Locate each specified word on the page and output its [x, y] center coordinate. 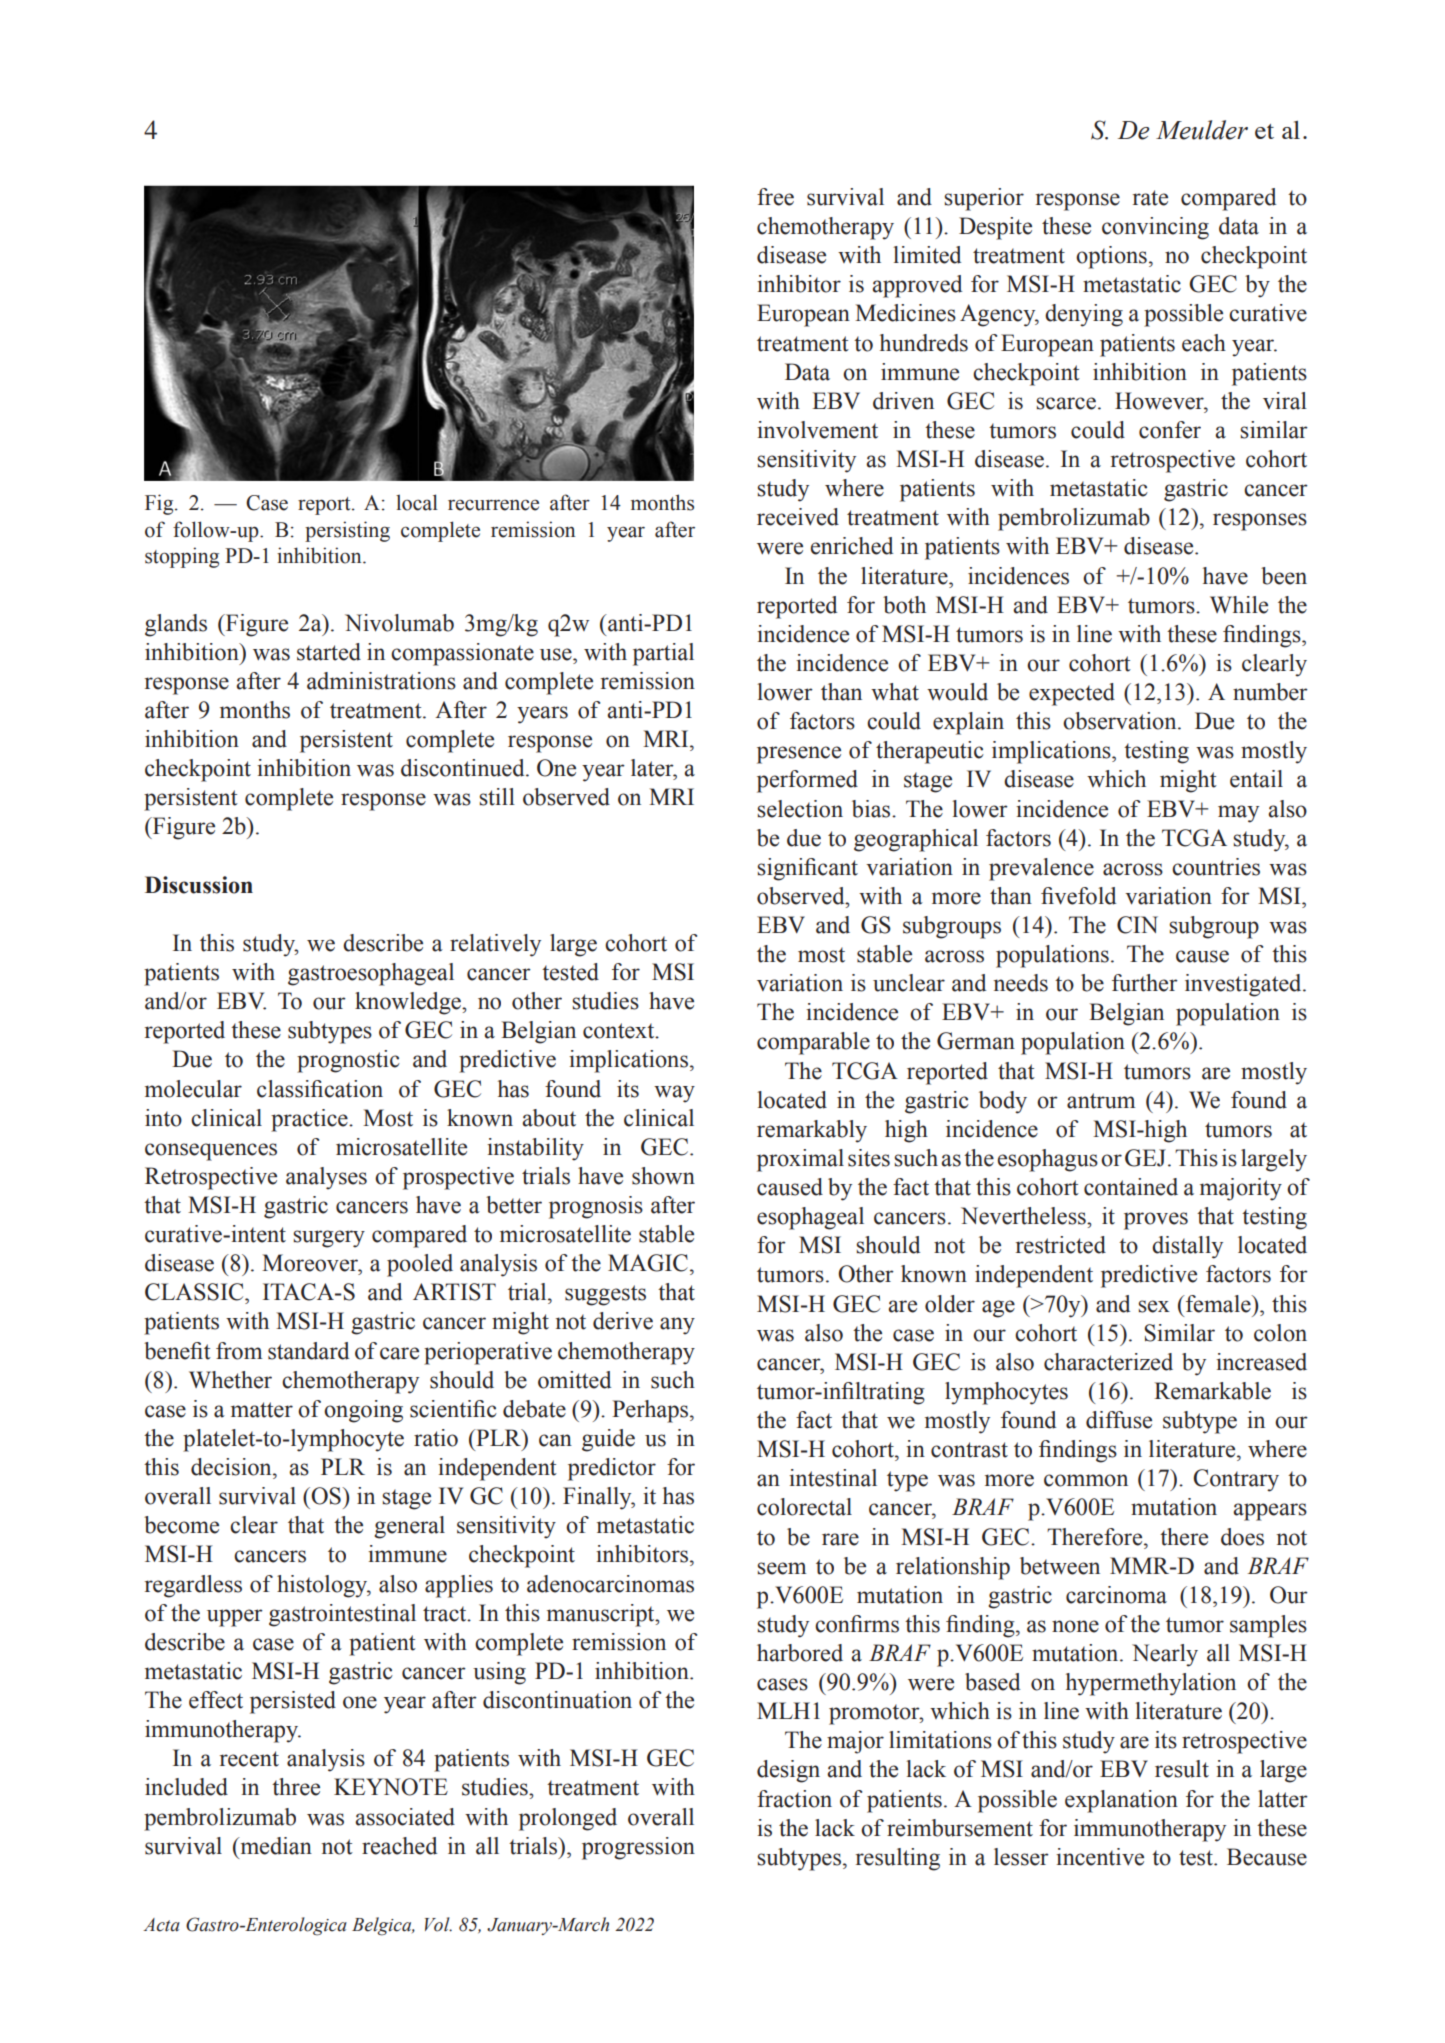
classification [320, 1089]
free [775, 197]
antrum [1101, 1101]
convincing [1155, 228]
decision [232, 1467]
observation [1121, 721]
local [417, 502]
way [674, 1094]
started [329, 652]
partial [663, 654]
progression [638, 1848]
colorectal [804, 1507]
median [275, 1846]
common [1086, 1480]
